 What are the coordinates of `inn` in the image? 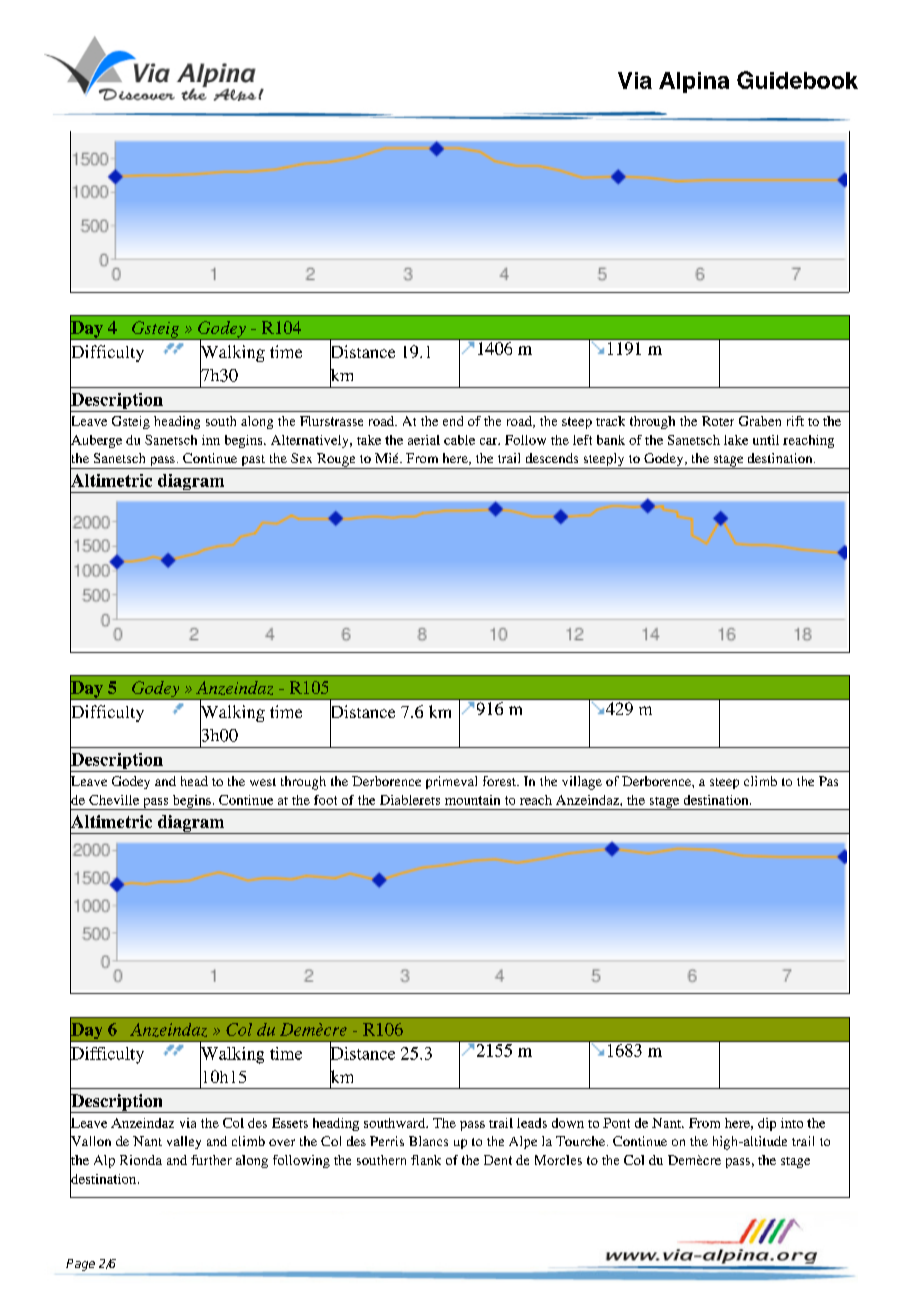 It's located at (211, 440).
